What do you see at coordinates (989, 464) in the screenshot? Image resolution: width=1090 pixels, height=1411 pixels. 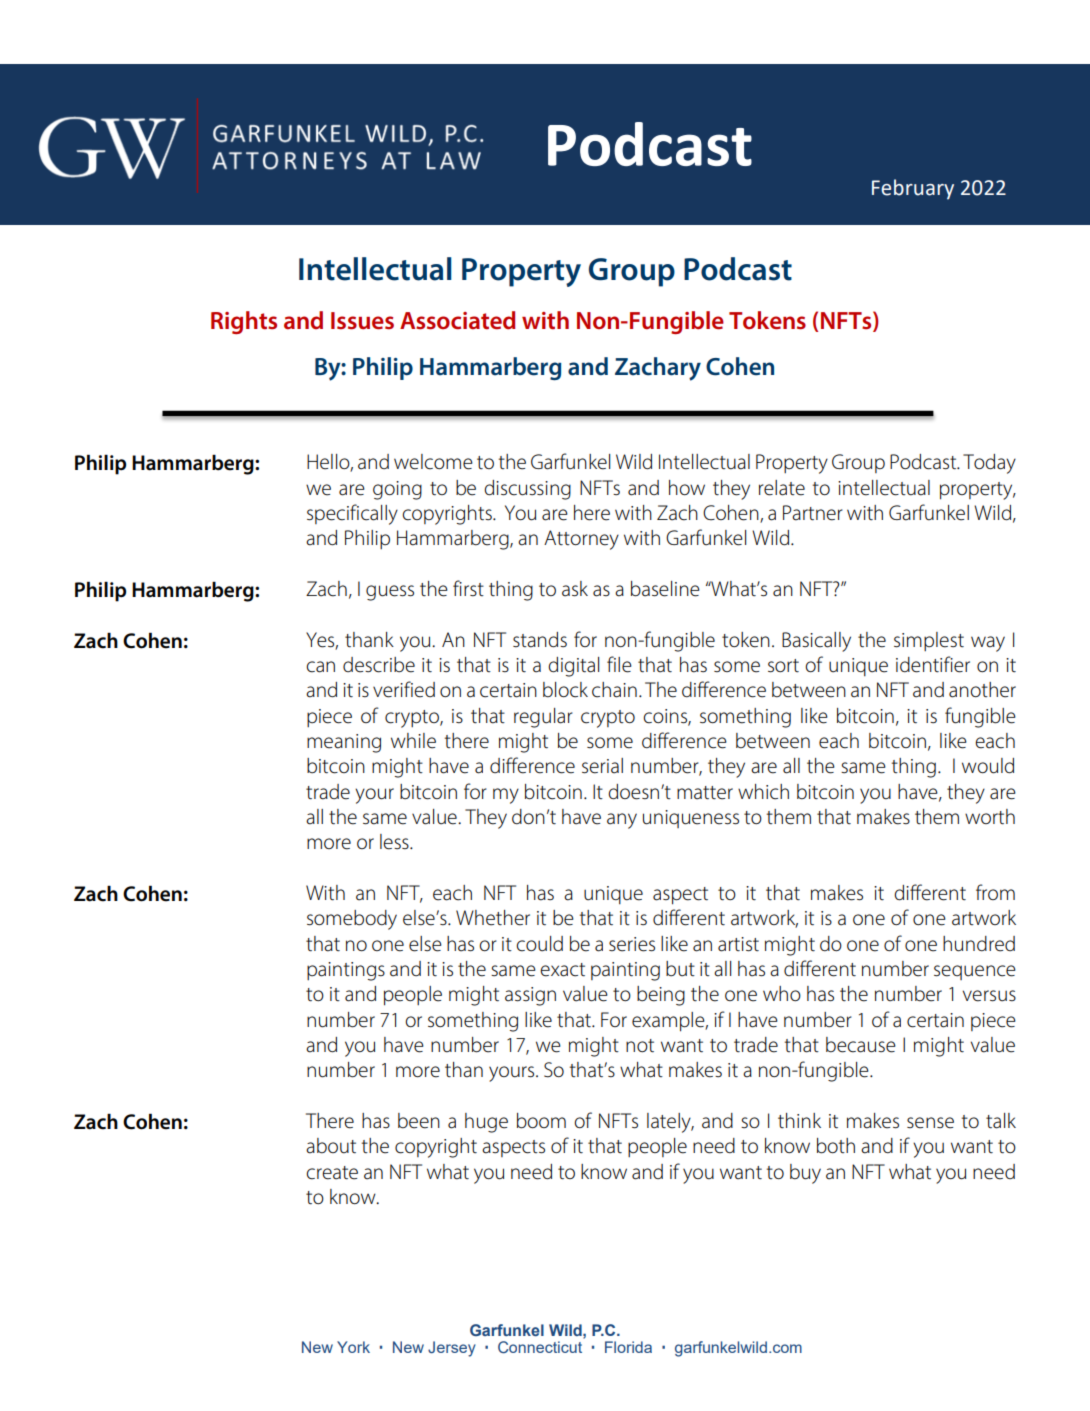 I see `Today` at bounding box center [989, 464].
